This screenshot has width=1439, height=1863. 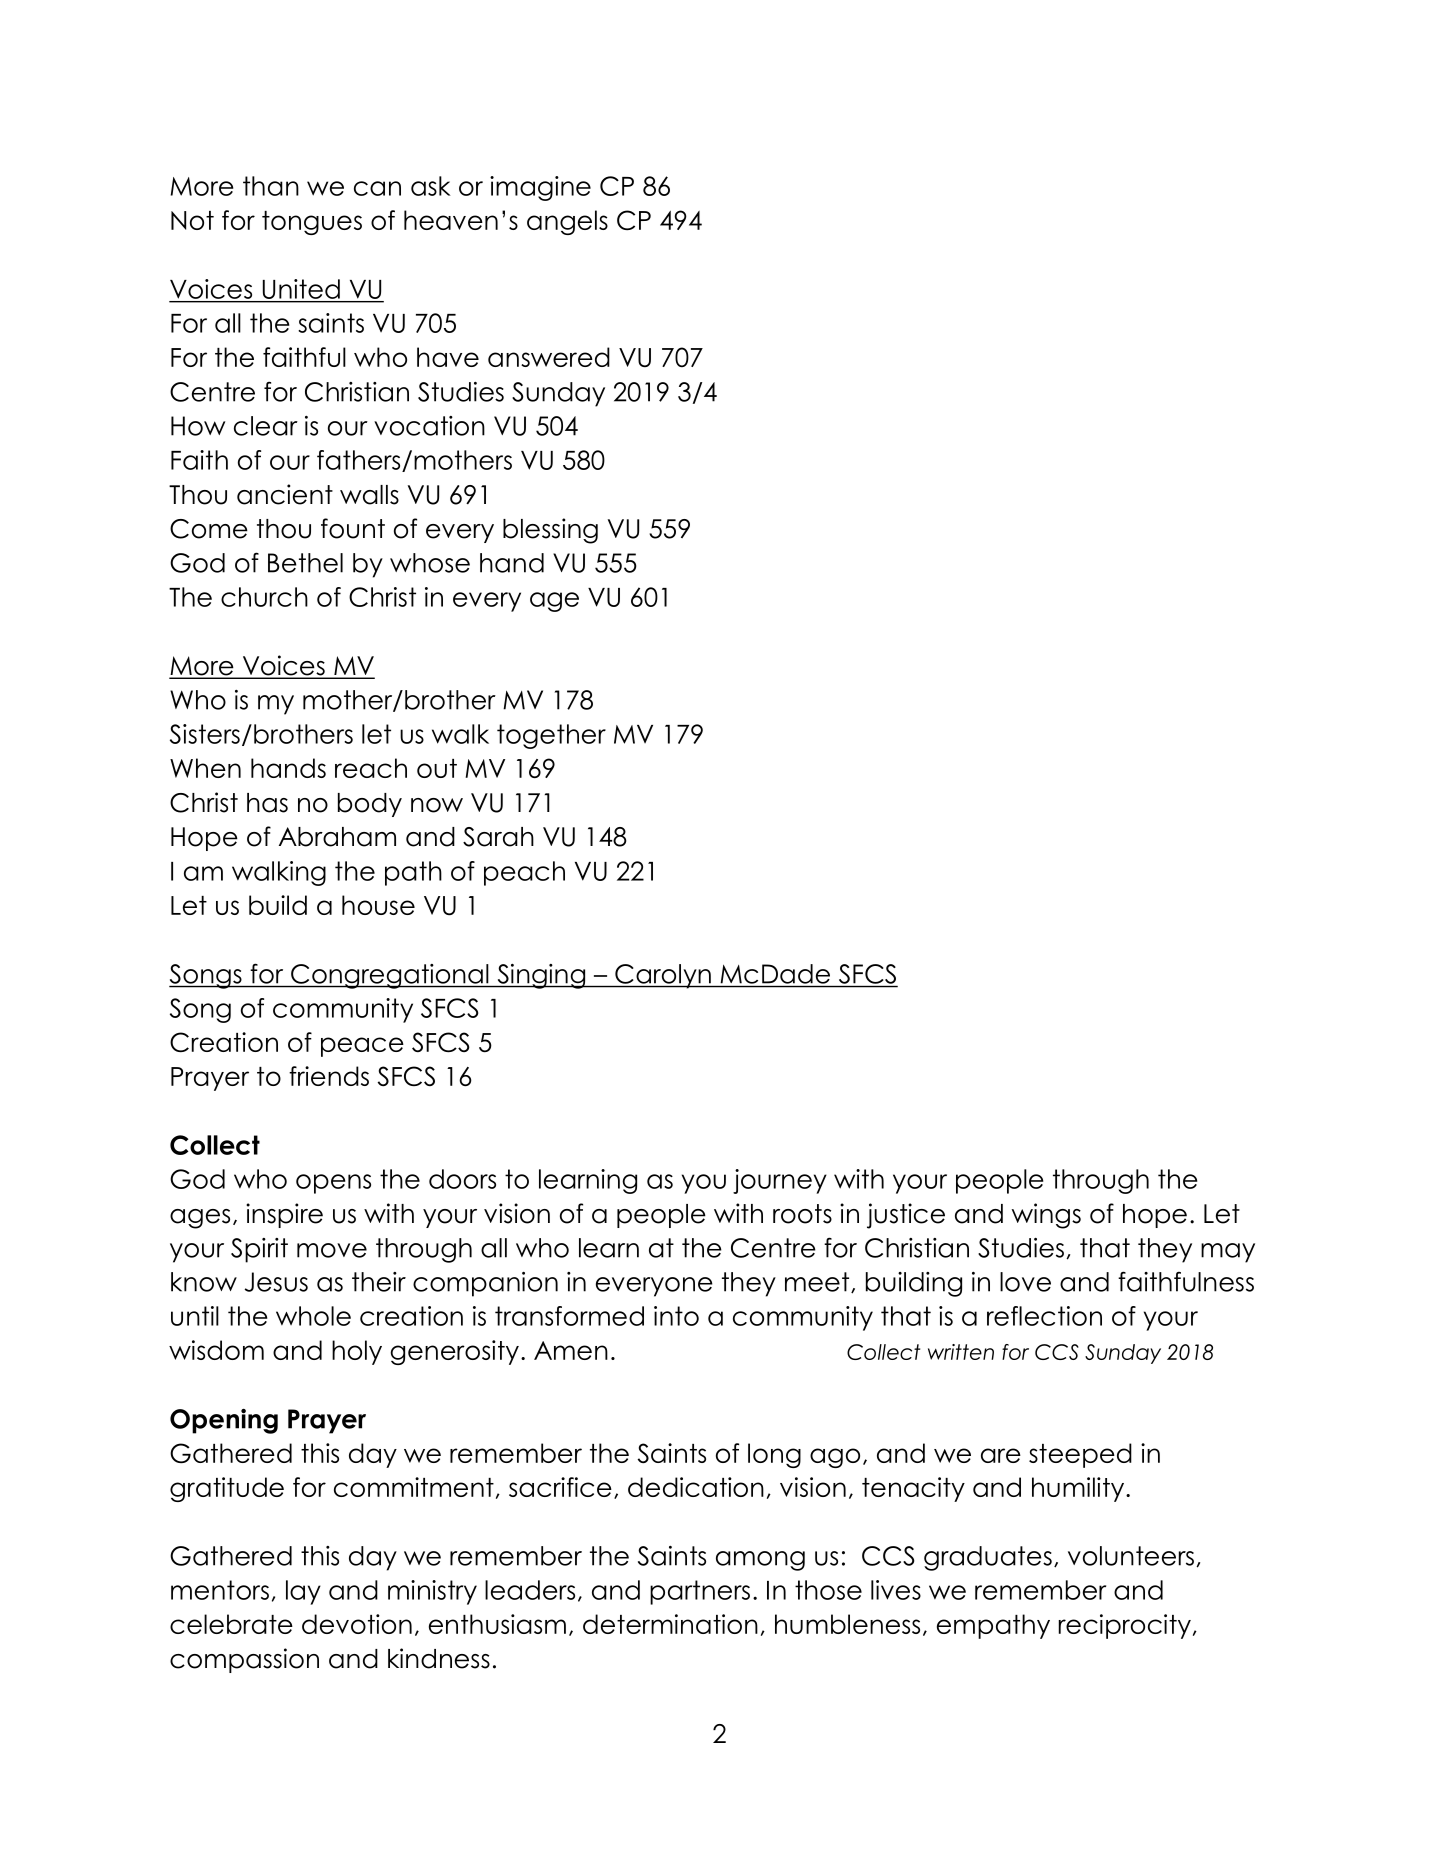 I want to click on tongues, so click(x=312, y=223).
